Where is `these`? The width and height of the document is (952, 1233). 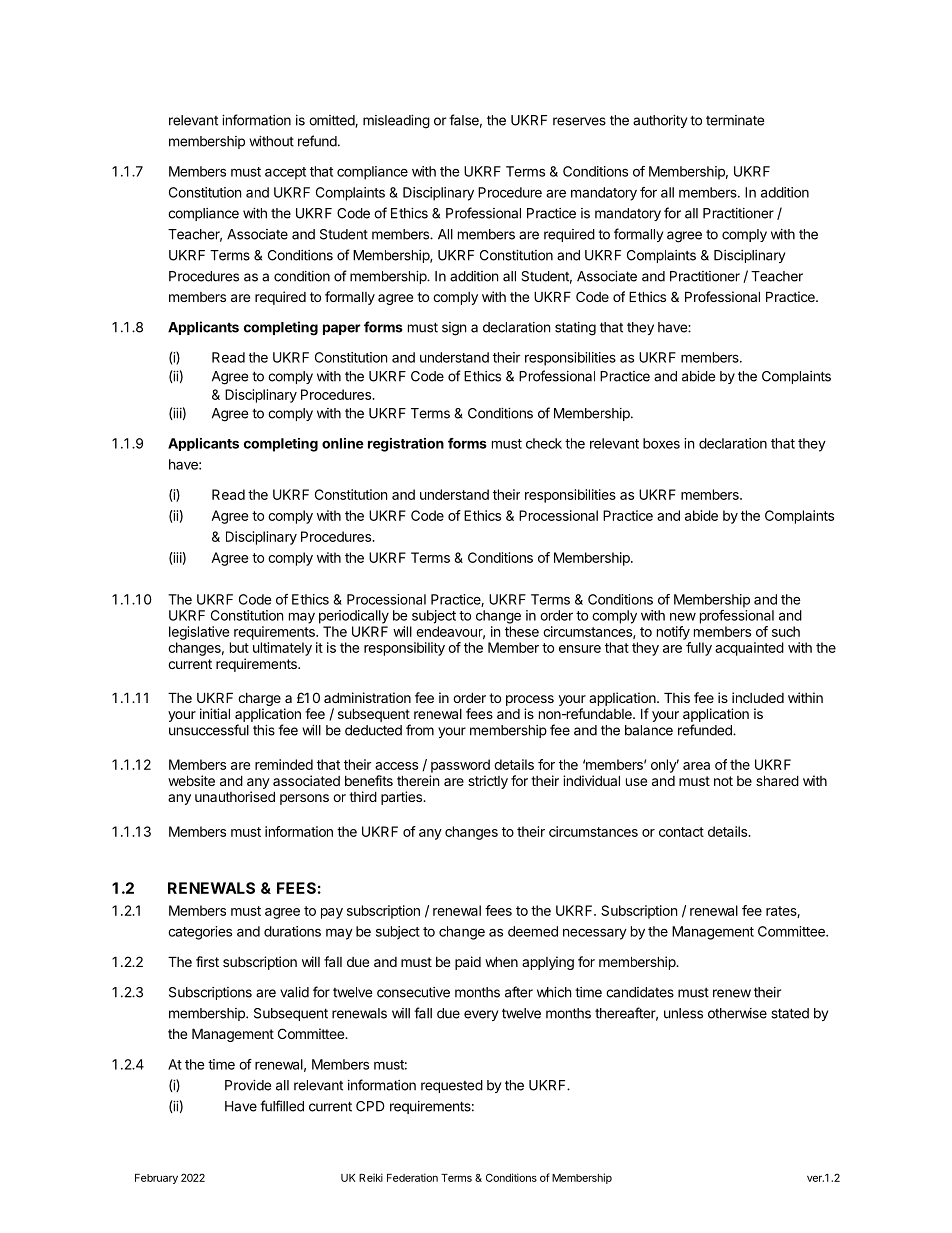 these is located at coordinates (522, 631).
